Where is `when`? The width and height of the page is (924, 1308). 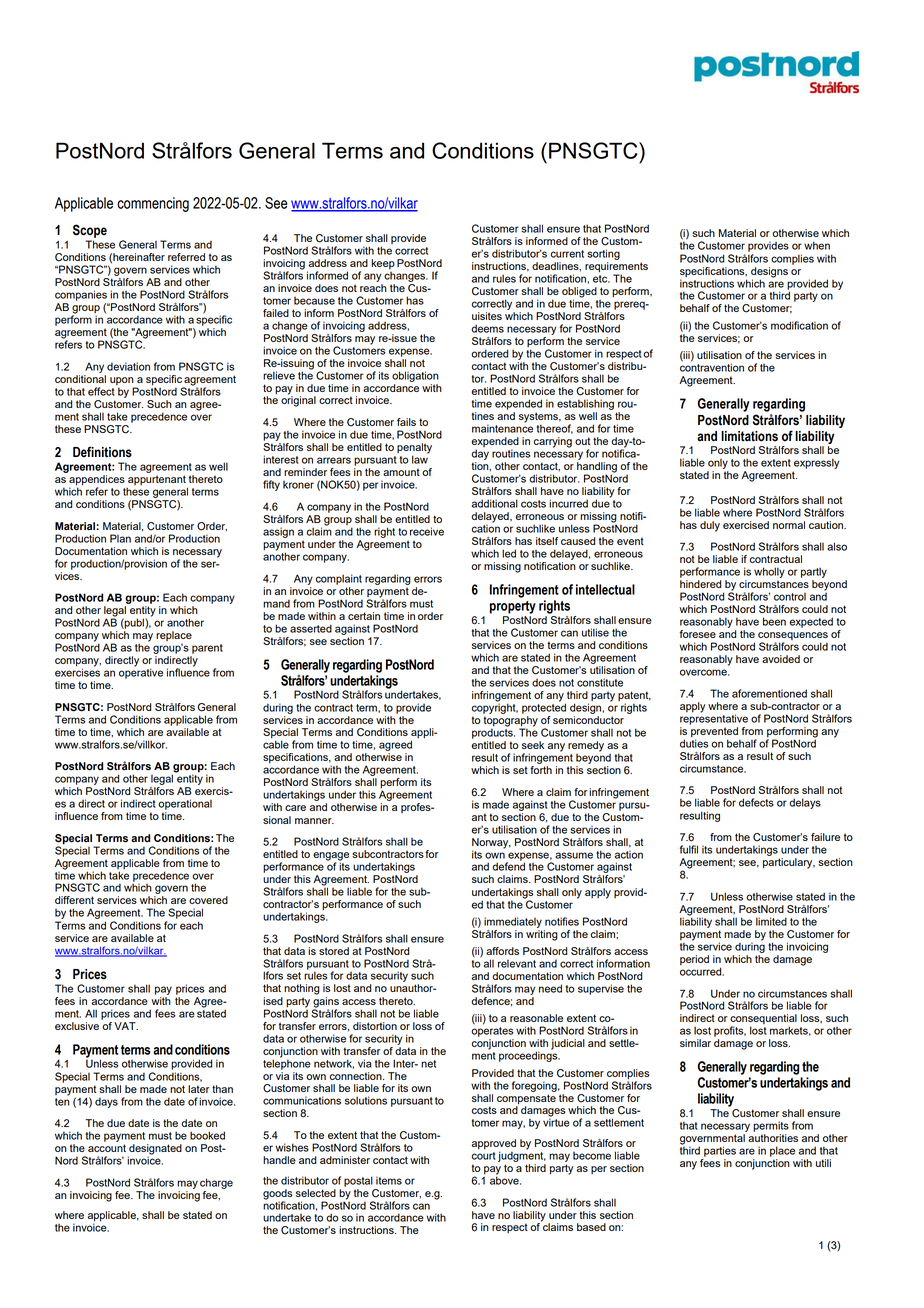
when is located at coordinates (817, 245).
